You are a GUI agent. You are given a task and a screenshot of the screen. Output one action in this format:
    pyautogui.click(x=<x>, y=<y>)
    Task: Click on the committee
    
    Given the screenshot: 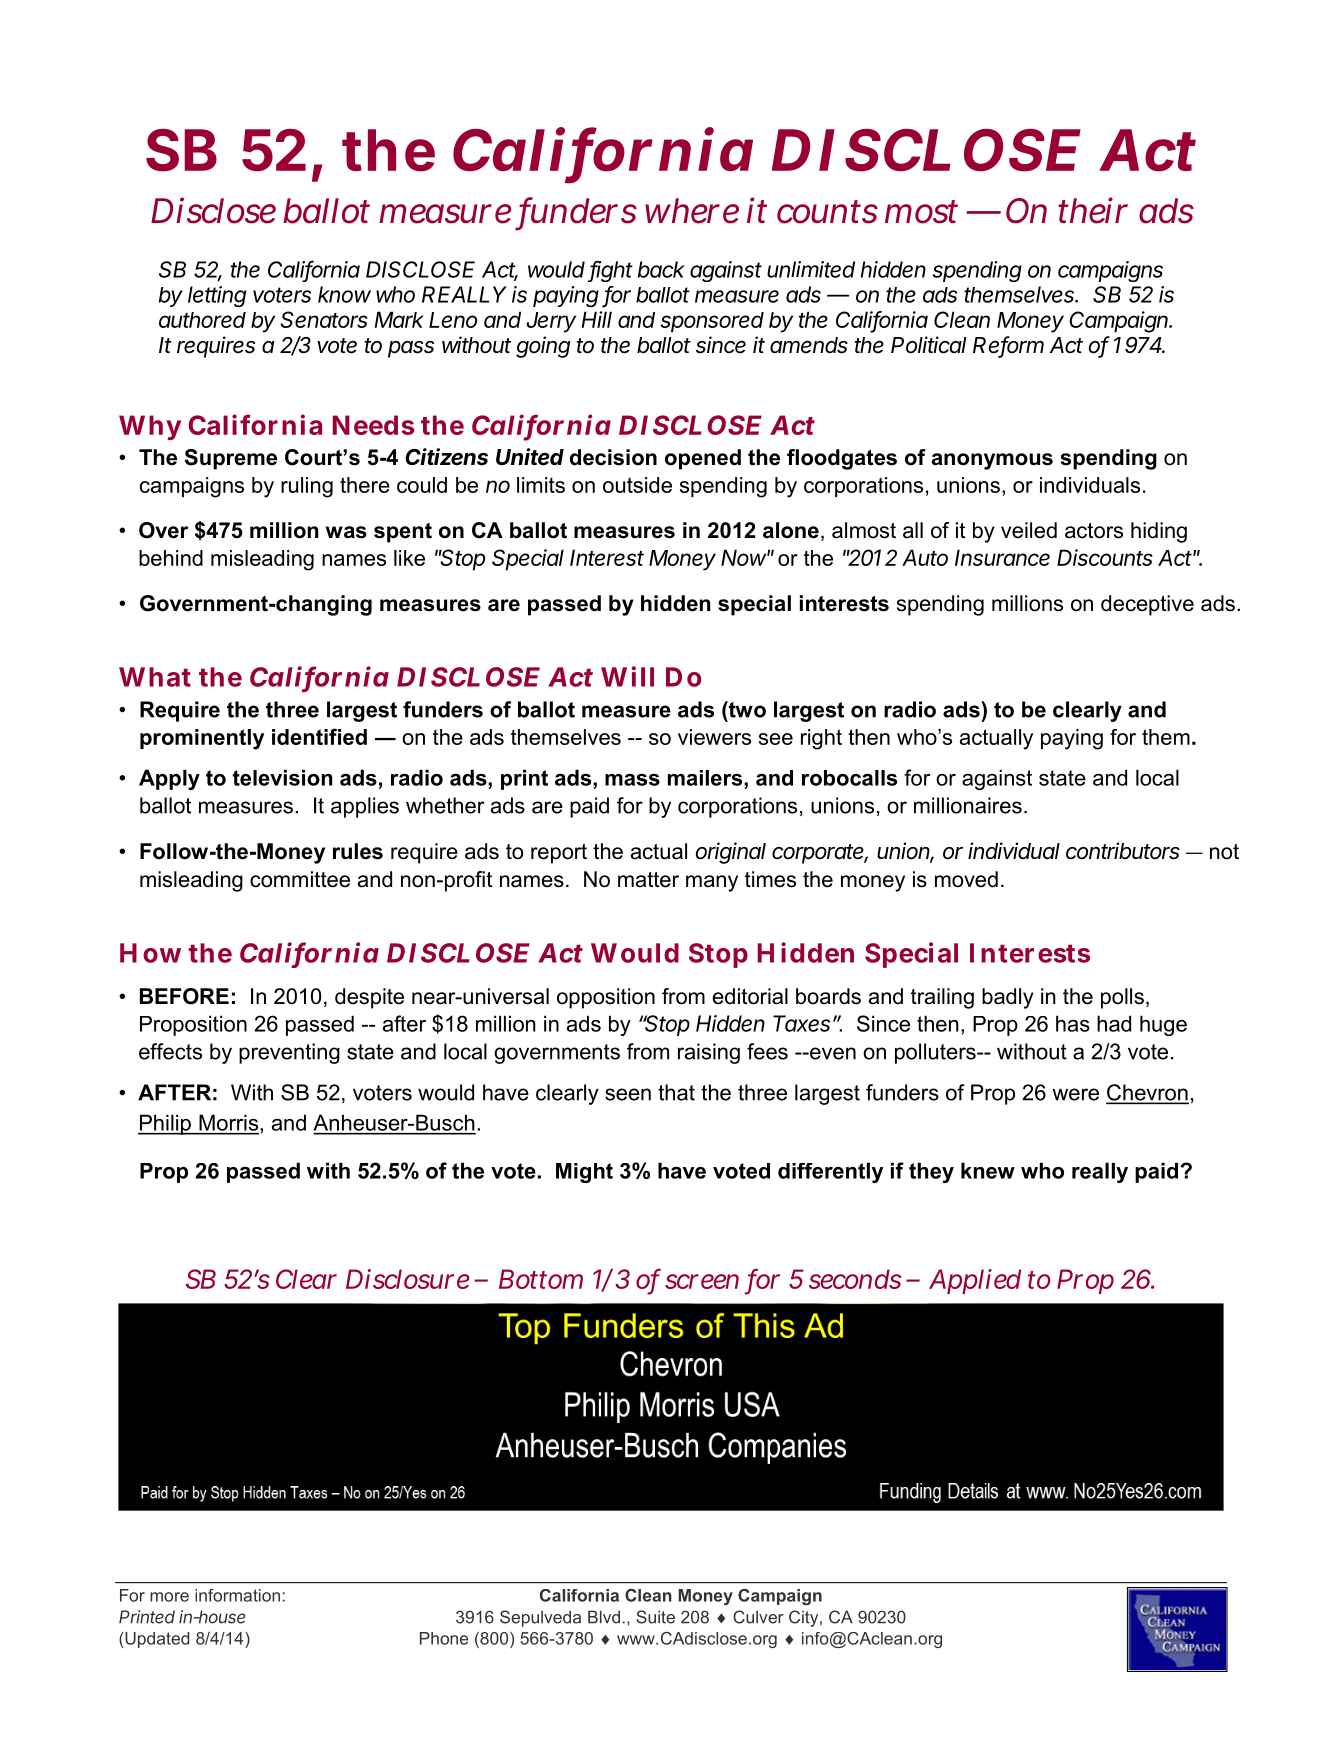 What is the action you would take?
    pyautogui.click(x=300, y=879)
